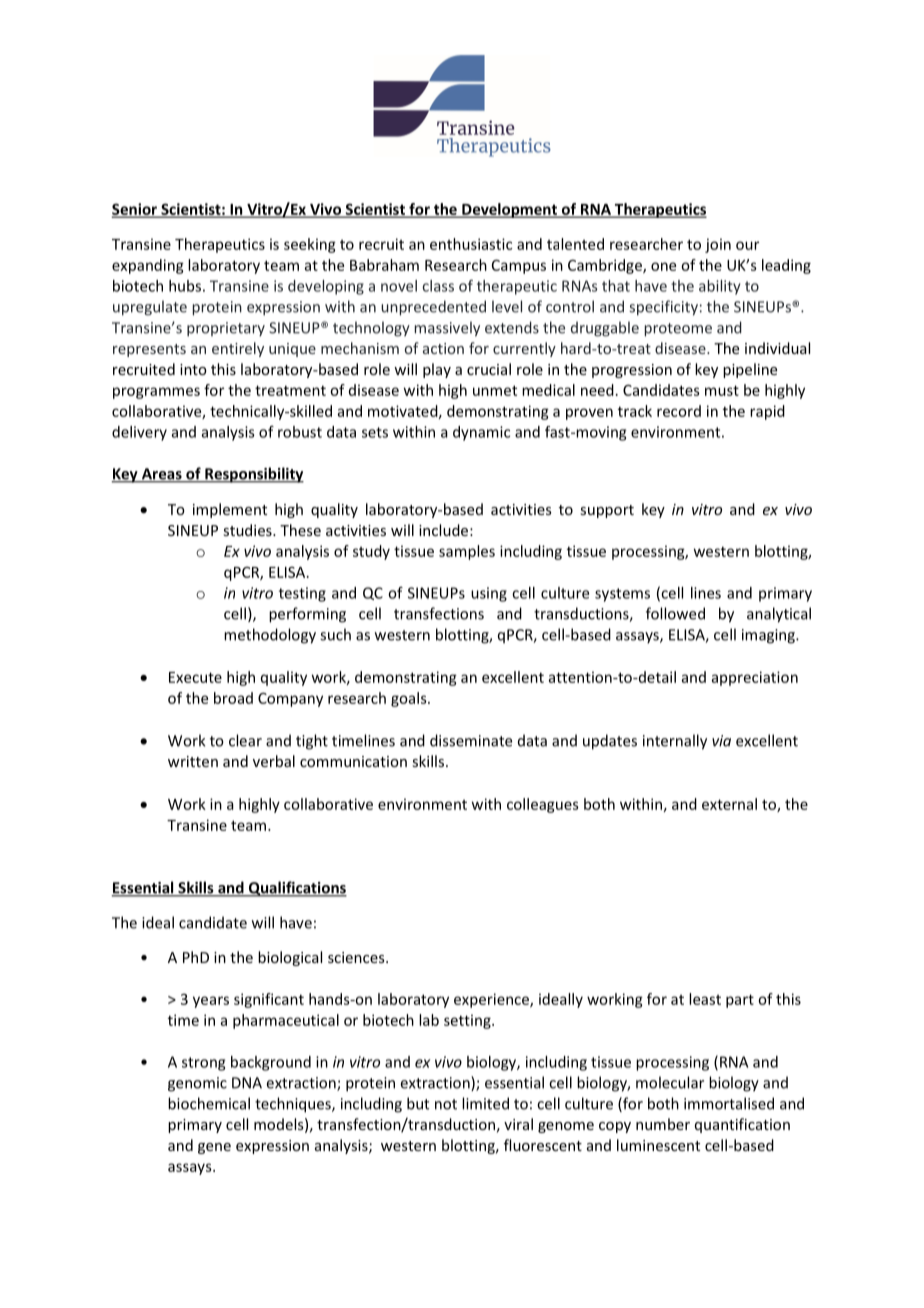 The height and width of the screenshot is (1308, 924). What do you see at coordinates (185, 286) in the screenshot?
I see `hubs` at bounding box center [185, 286].
